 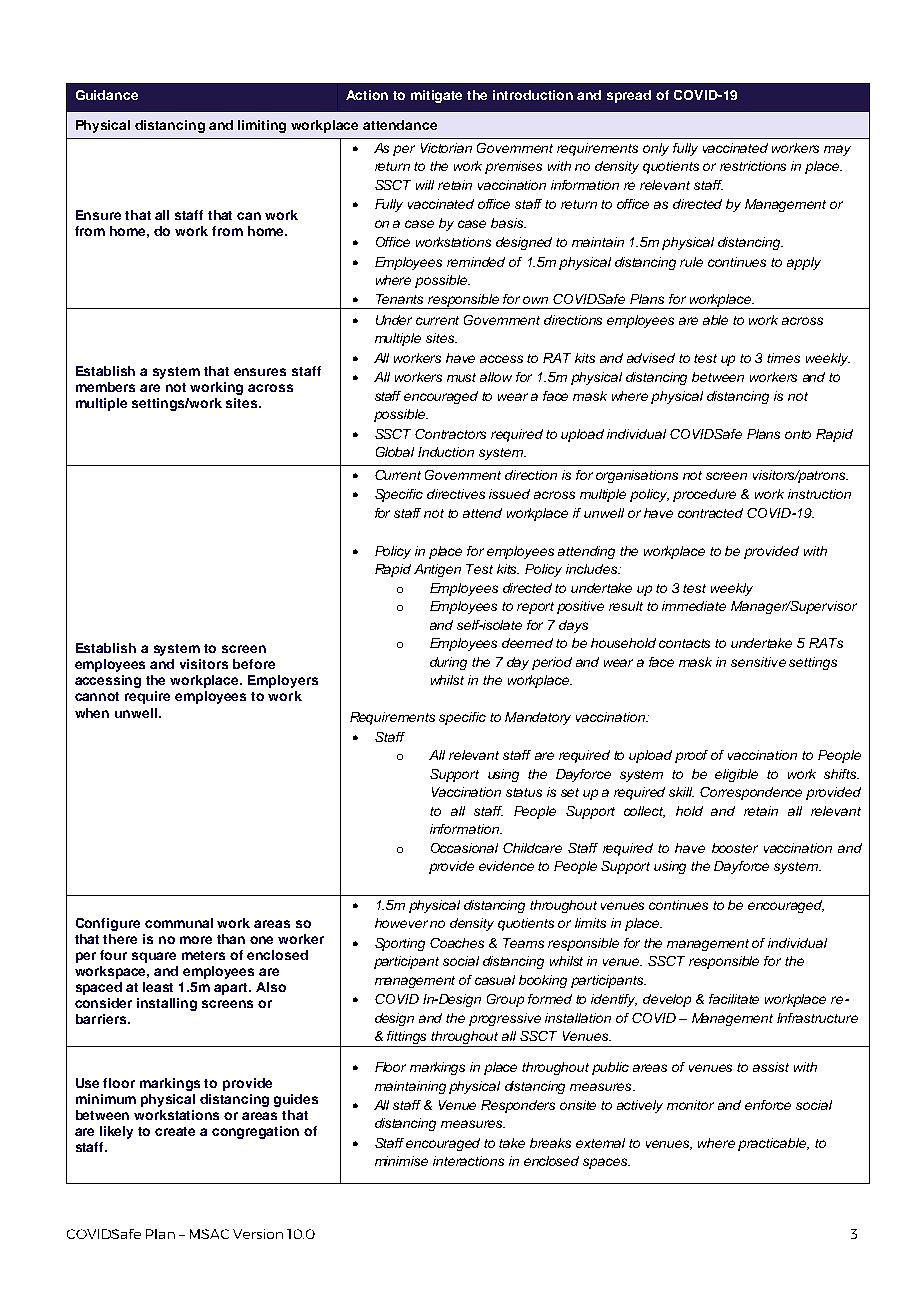 I want to click on members, so click(x=105, y=387).
